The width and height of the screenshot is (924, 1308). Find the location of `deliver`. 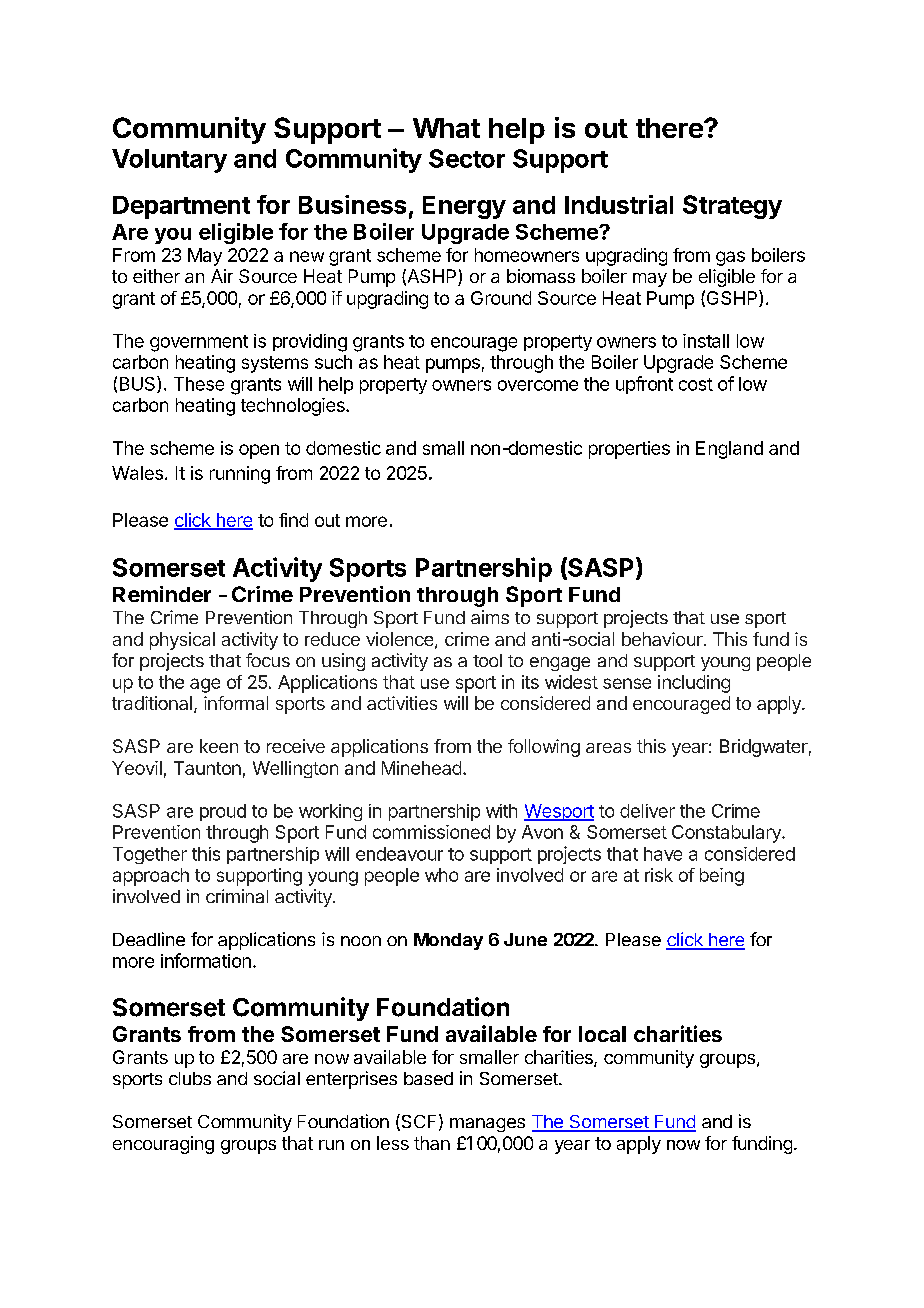

deliver is located at coordinates (647, 811).
